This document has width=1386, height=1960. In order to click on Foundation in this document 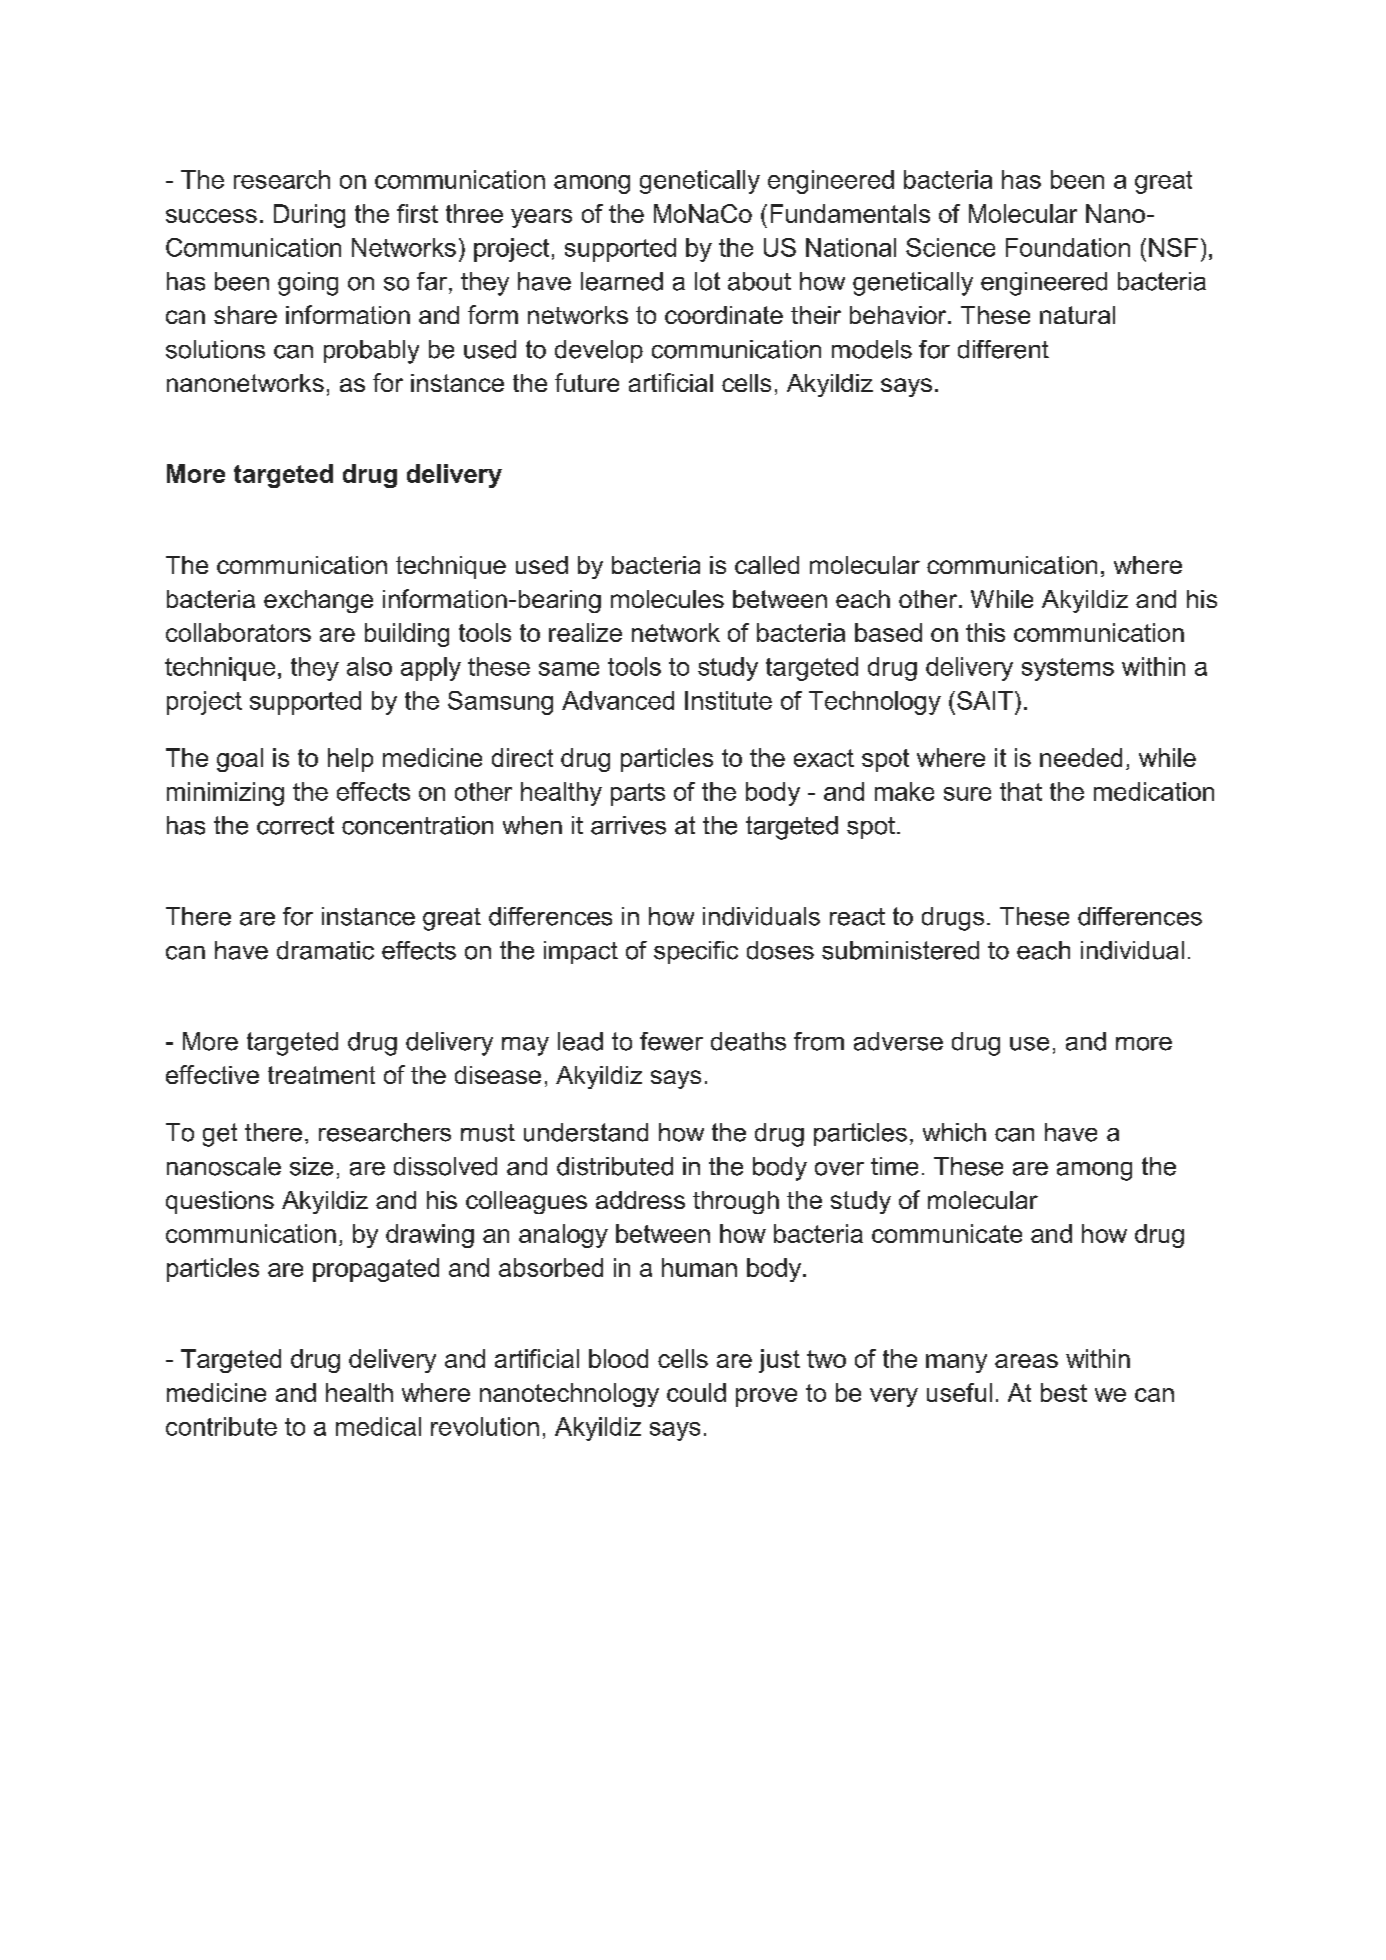, I will do `click(1068, 247)`.
